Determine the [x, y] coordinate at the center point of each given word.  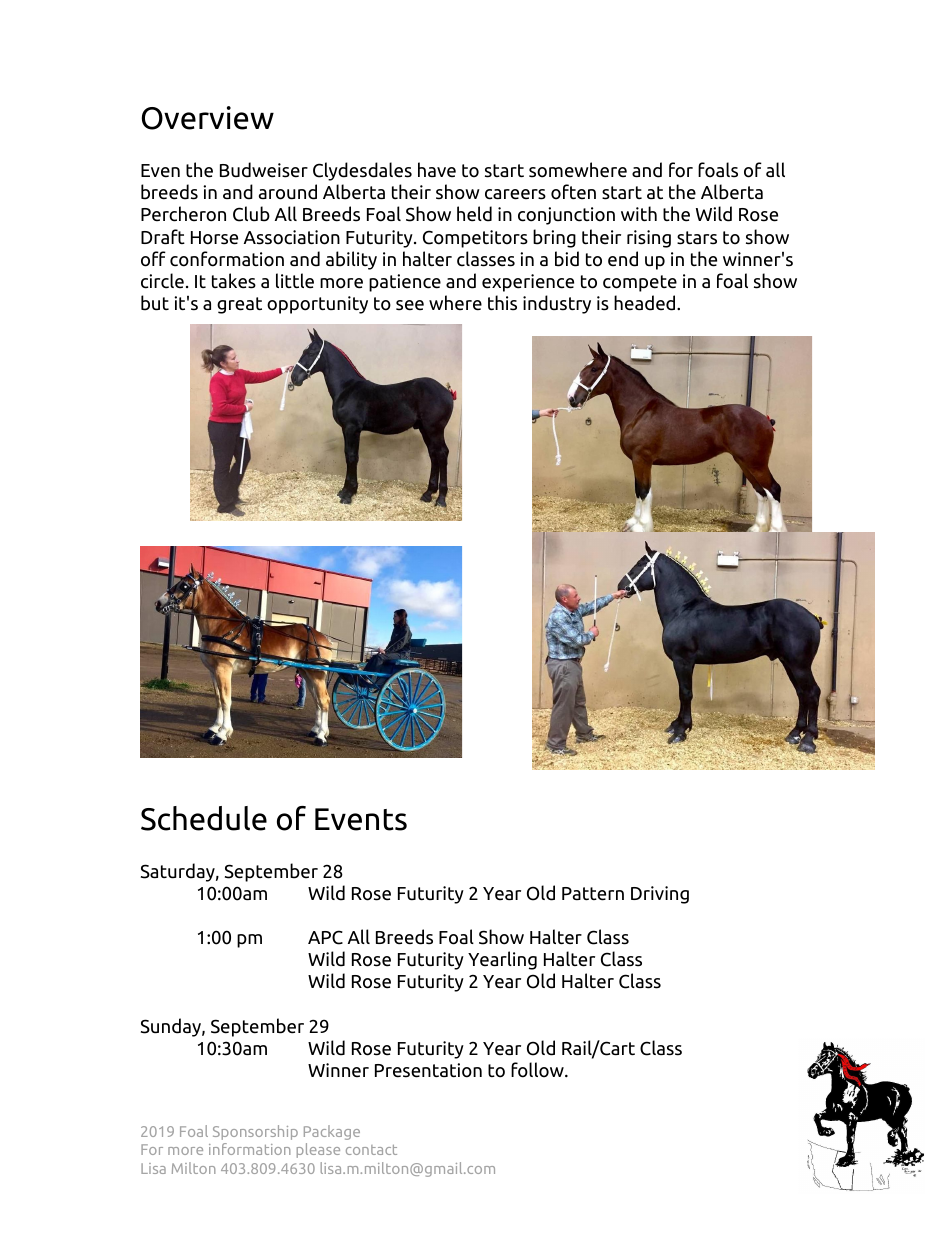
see [410, 305]
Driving [660, 895]
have [437, 170]
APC [325, 937]
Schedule [204, 818]
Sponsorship [255, 1132]
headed [646, 303]
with [639, 213]
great [239, 305]
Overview [208, 118]
